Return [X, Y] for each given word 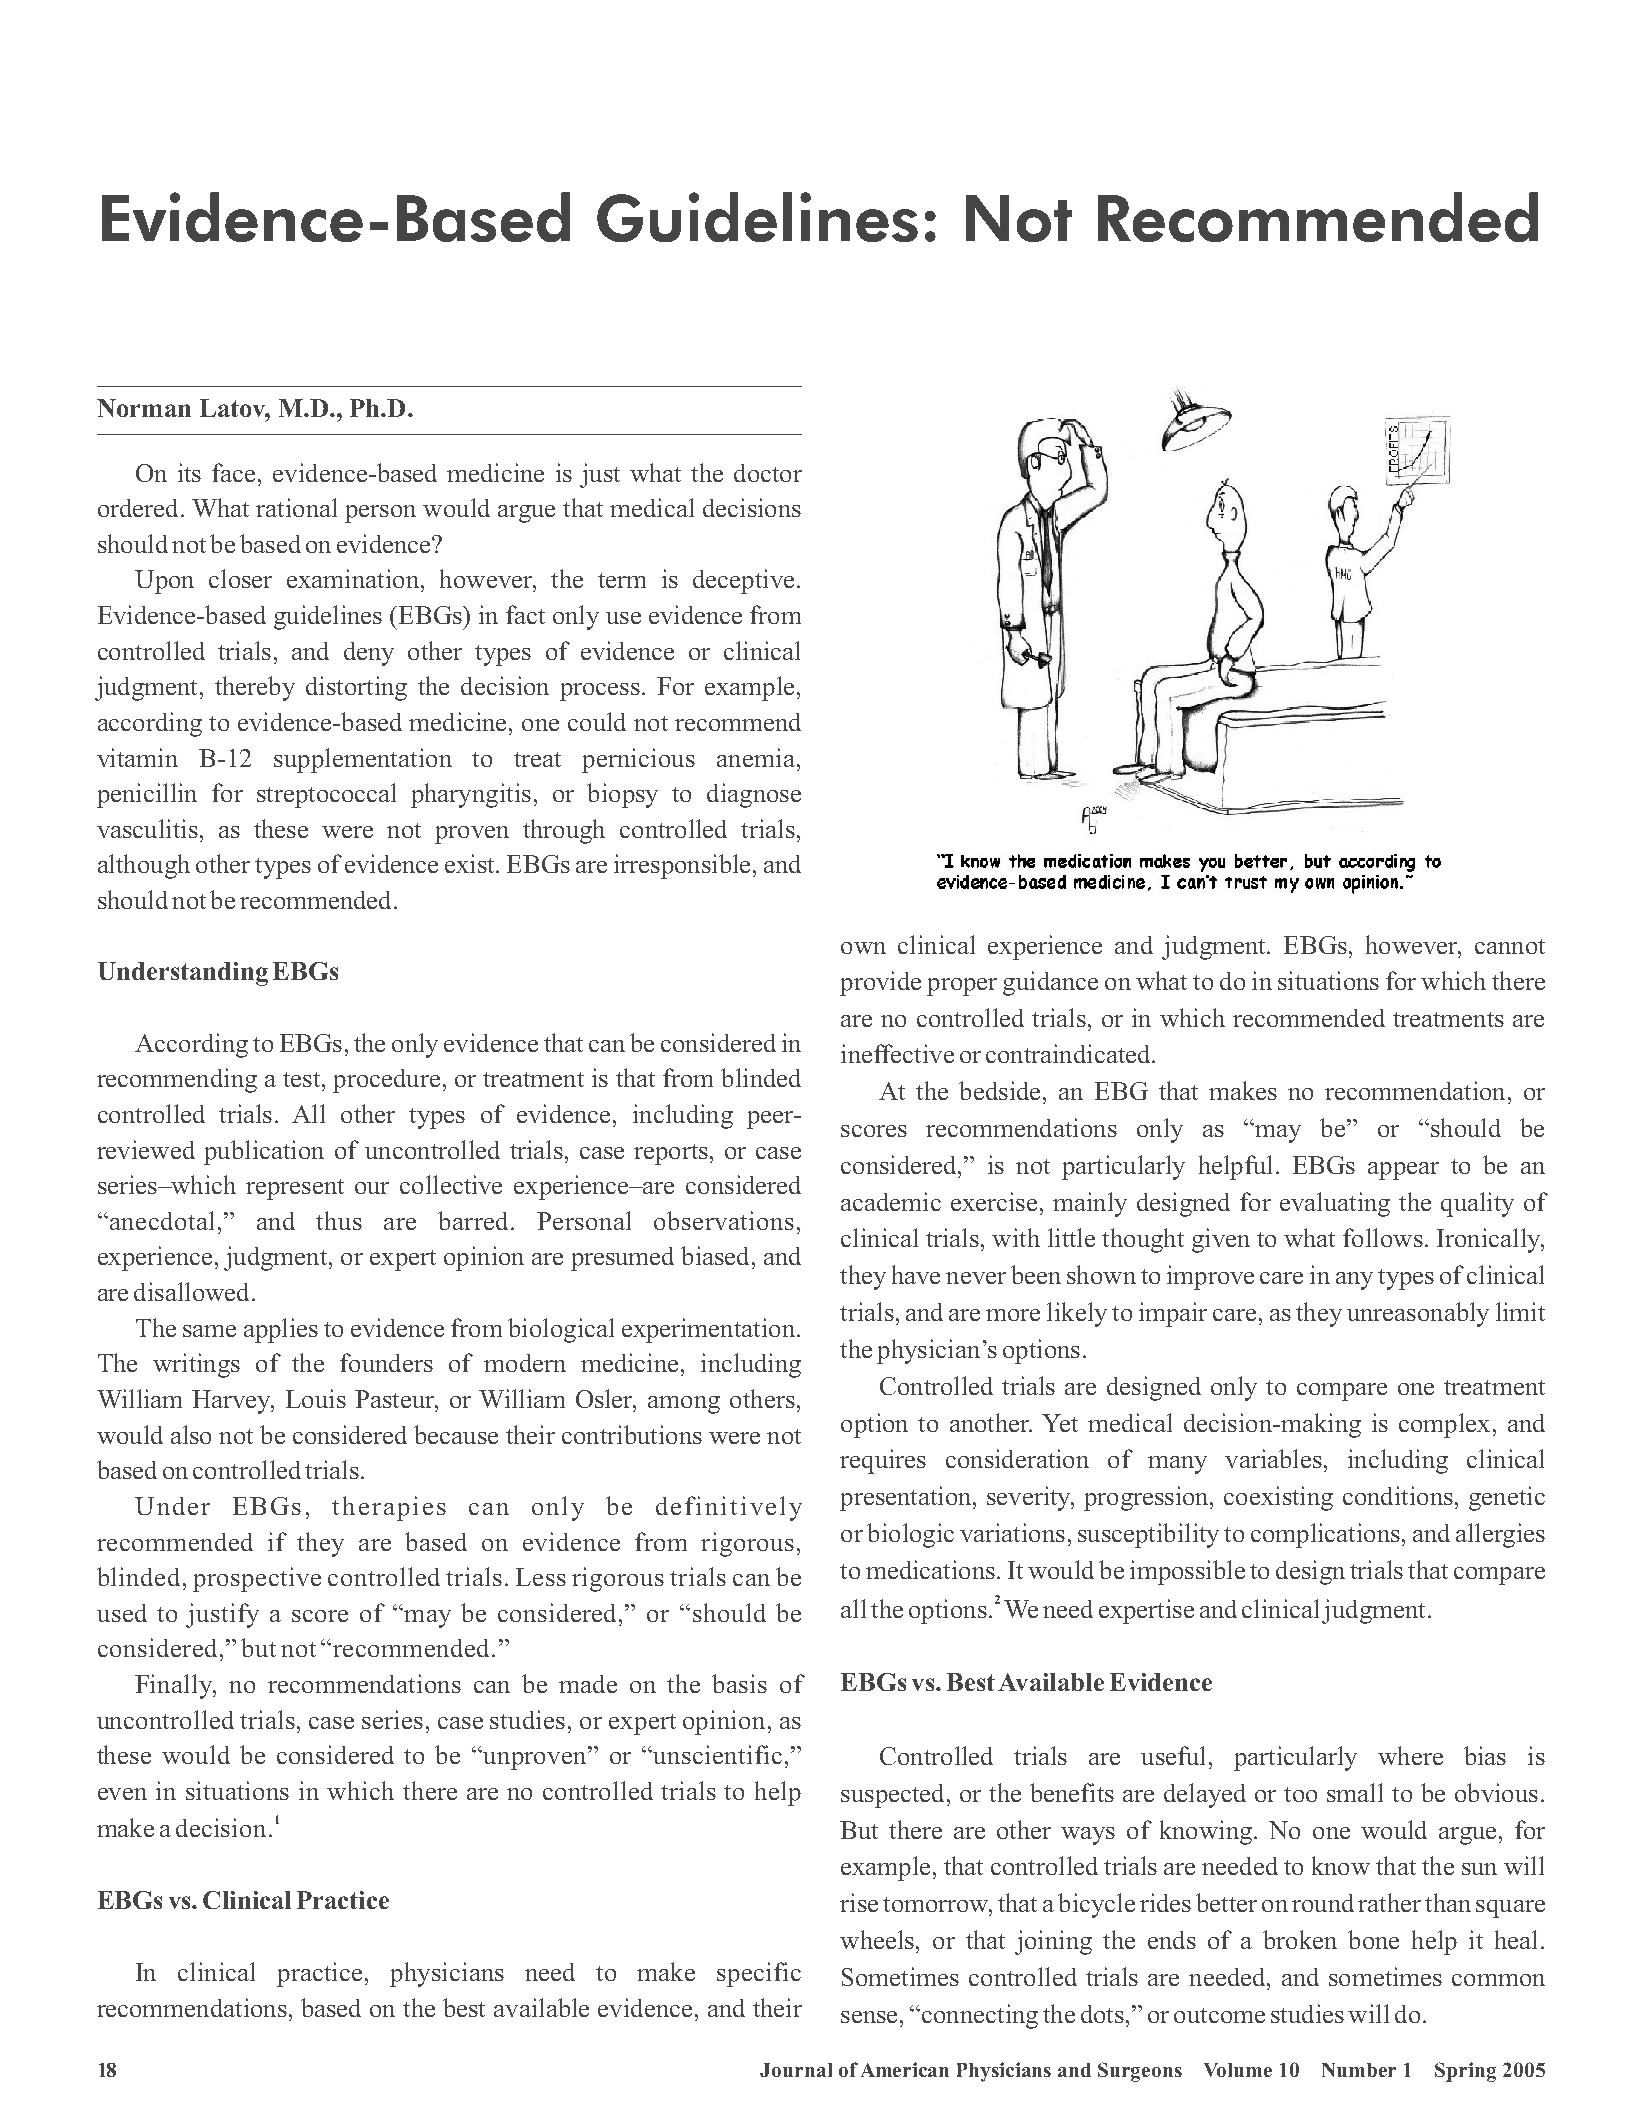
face [233, 472]
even [122, 1794]
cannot [1510, 946]
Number [1359, 2070]
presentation [907, 1498]
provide [880, 983]
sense [869, 2017]
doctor [768, 473]
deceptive [743, 581]
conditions [1398, 1495]
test [303, 1079]
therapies [389, 1508]
